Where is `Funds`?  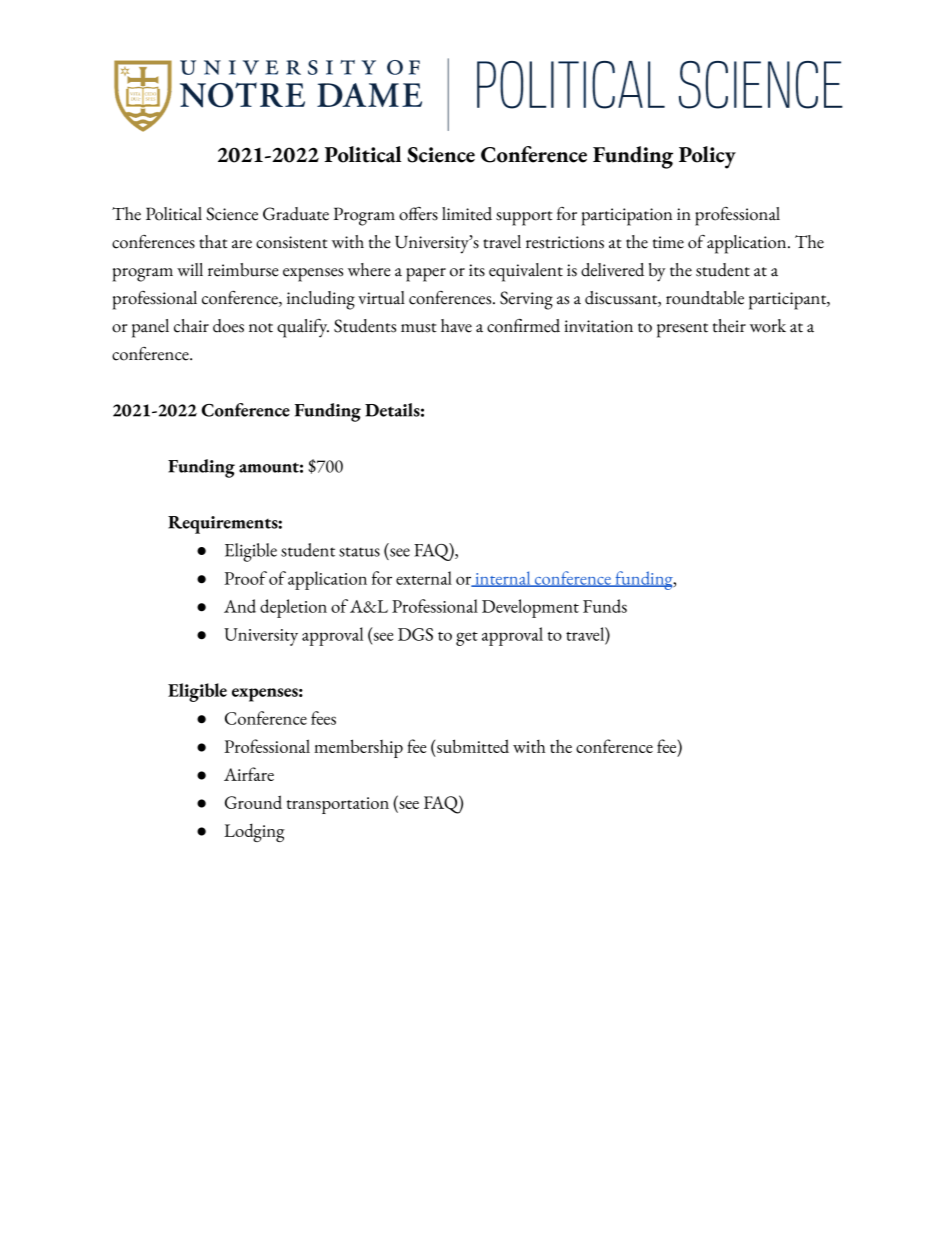 Funds is located at coordinates (605, 606).
